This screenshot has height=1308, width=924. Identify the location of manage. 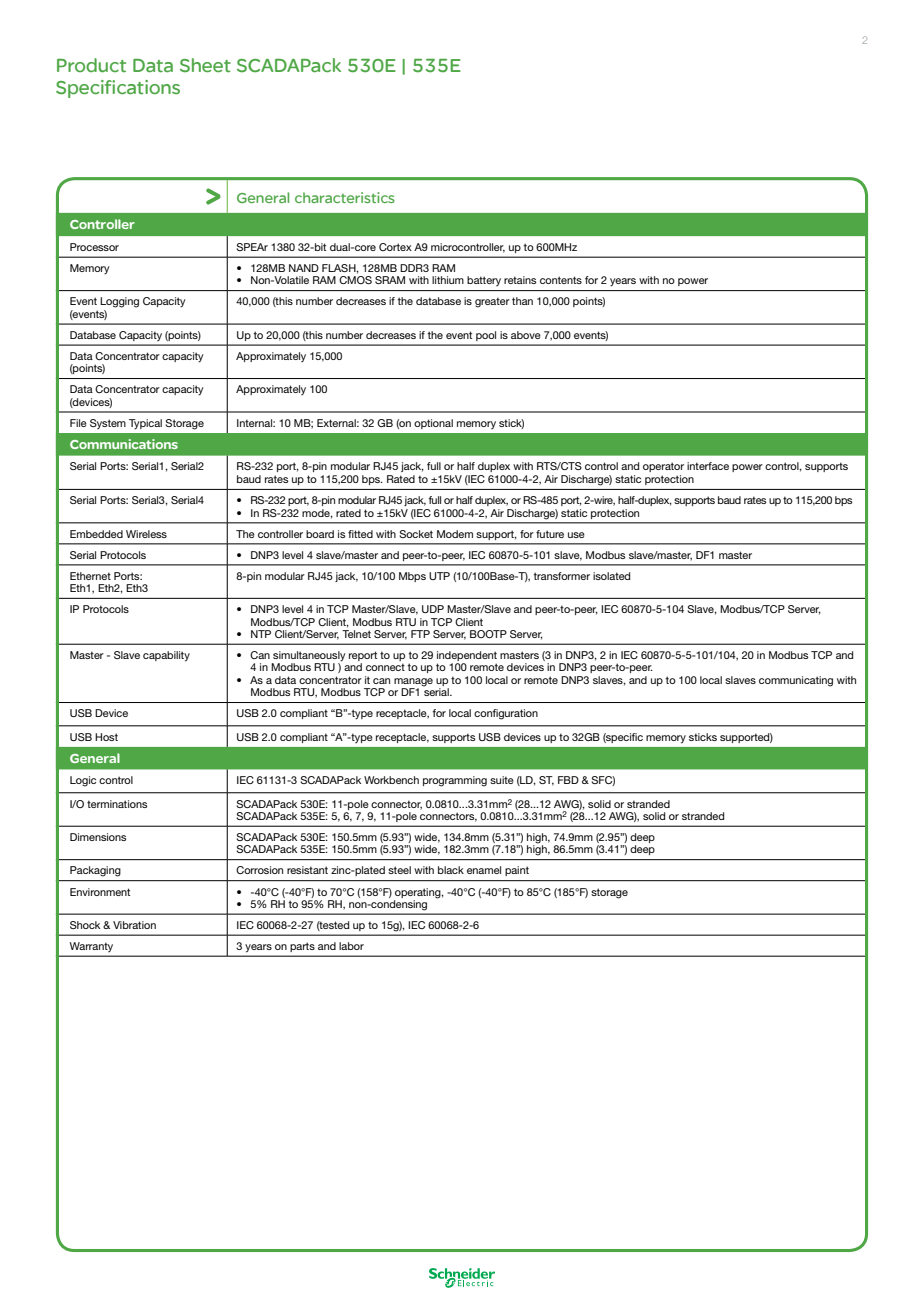
(413, 683).
